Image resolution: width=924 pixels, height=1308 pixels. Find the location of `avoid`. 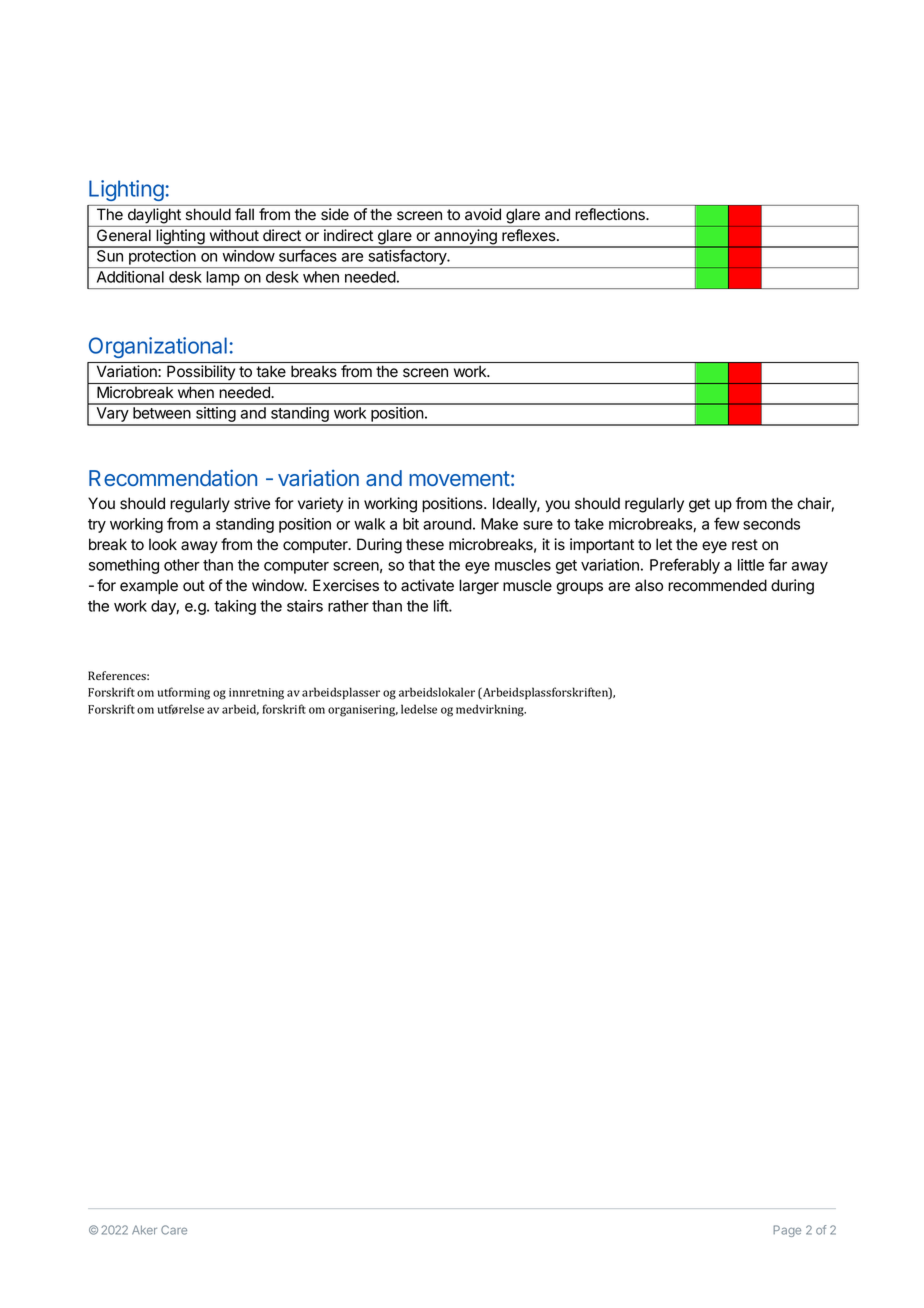

avoid is located at coordinates (483, 214).
